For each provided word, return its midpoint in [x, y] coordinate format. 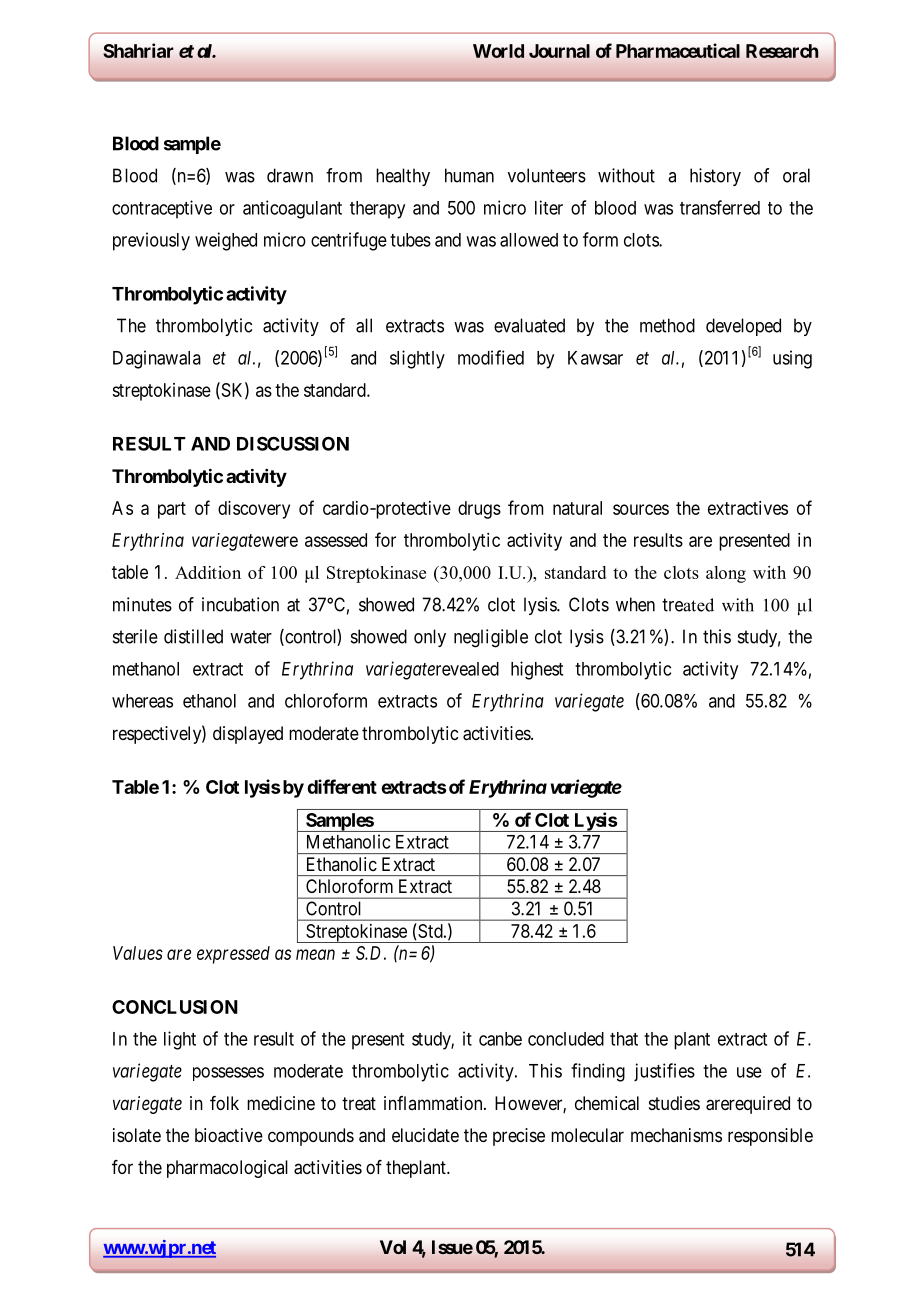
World [498, 51]
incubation [240, 604]
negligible [491, 638]
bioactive [229, 1135]
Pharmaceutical [678, 50]
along [726, 574]
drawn [290, 175]
